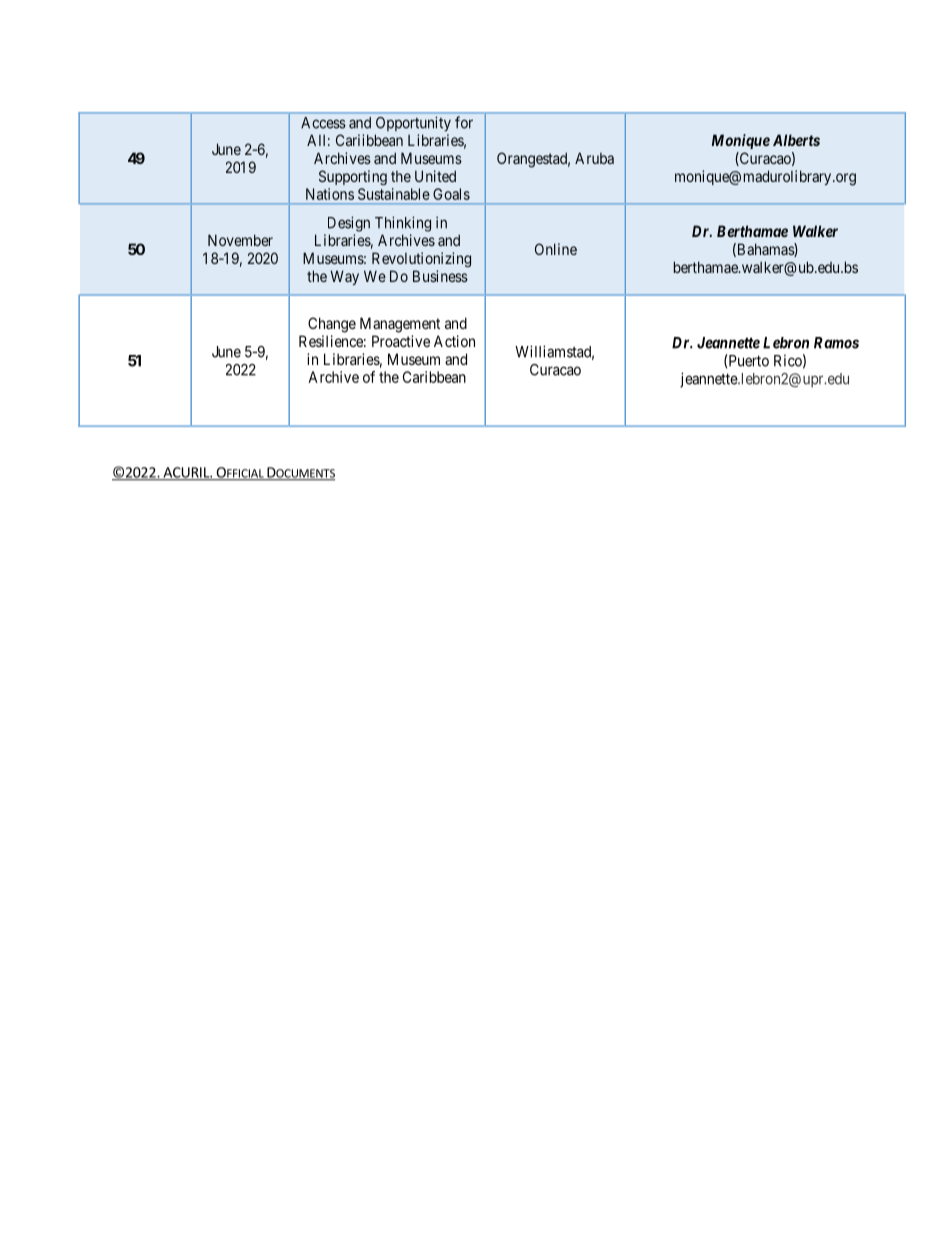 The height and width of the screenshot is (1233, 952). I want to click on Business, so click(440, 276).
